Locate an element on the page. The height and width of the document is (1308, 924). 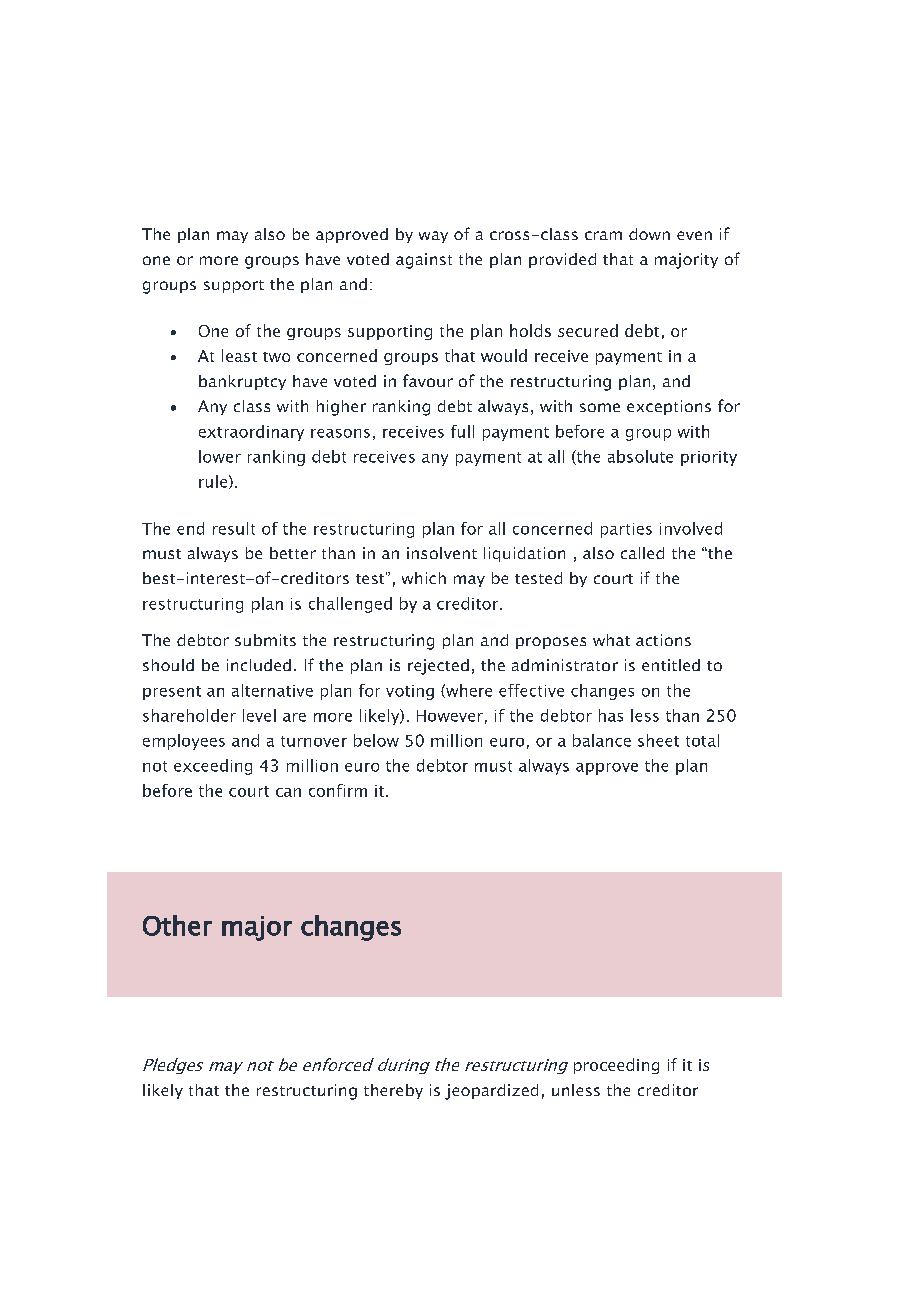
exceeding is located at coordinates (213, 767).
